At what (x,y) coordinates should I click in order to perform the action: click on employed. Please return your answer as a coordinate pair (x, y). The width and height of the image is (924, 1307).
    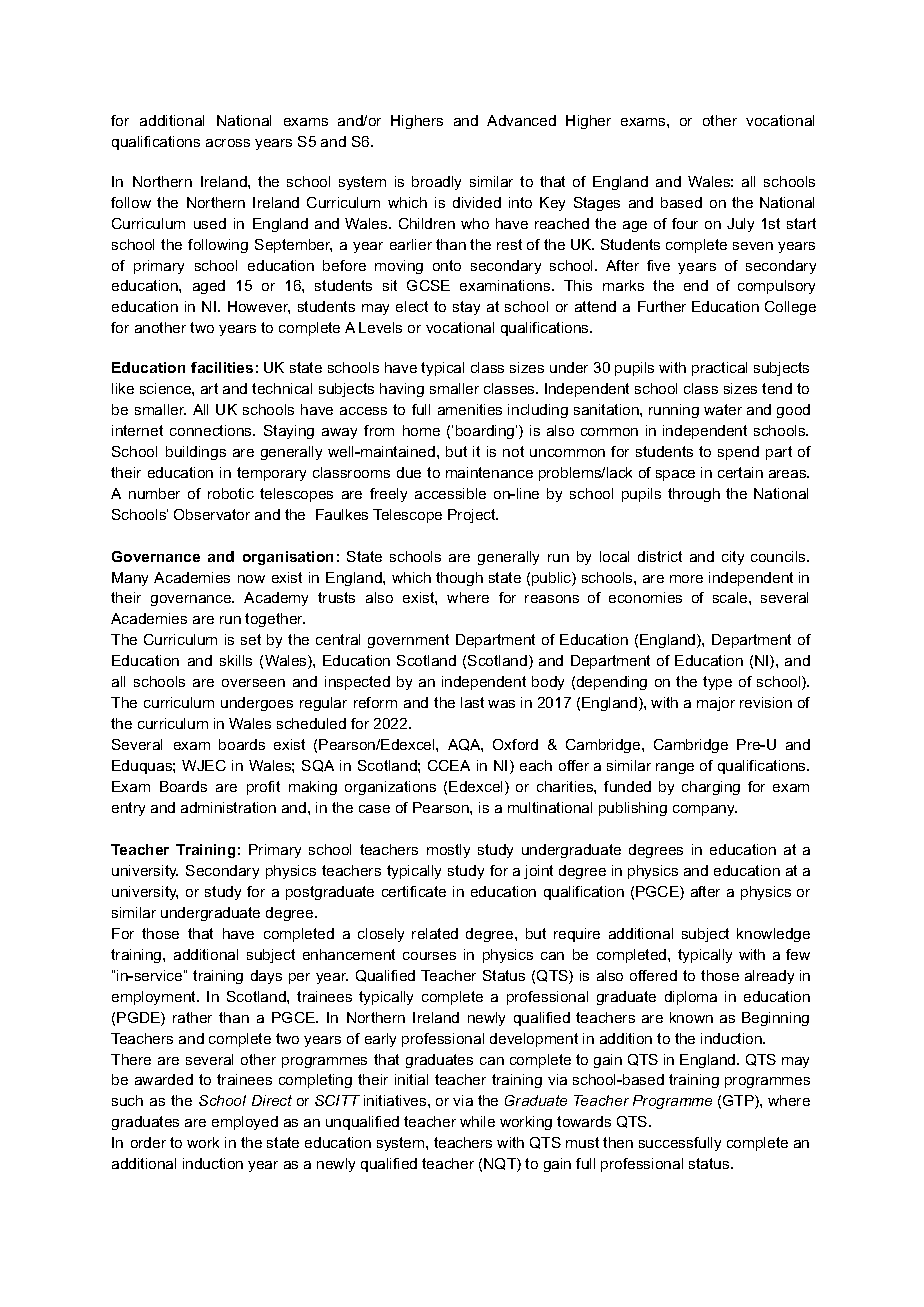
    Looking at the image, I should click on (245, 1123).
